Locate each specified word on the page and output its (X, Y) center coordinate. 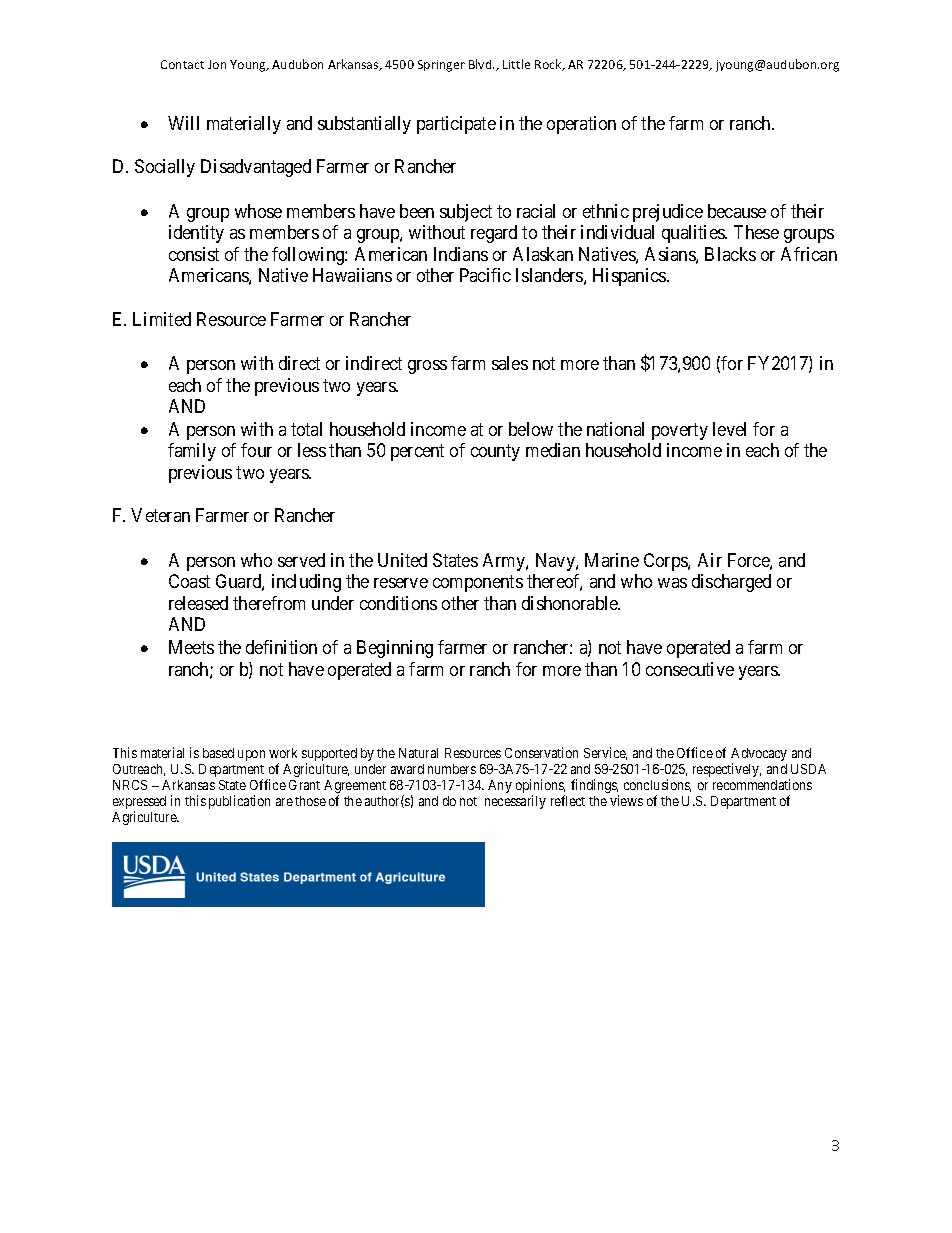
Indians (461, 254)
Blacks (730, 254)
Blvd (481, 64)
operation (581, 125)
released (198, 603)
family (192, 452)
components (478, 584)
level (729, 429)
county (495, 453)
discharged (731, 583)
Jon (217, 64)
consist (194, 254)
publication (239, 802)
